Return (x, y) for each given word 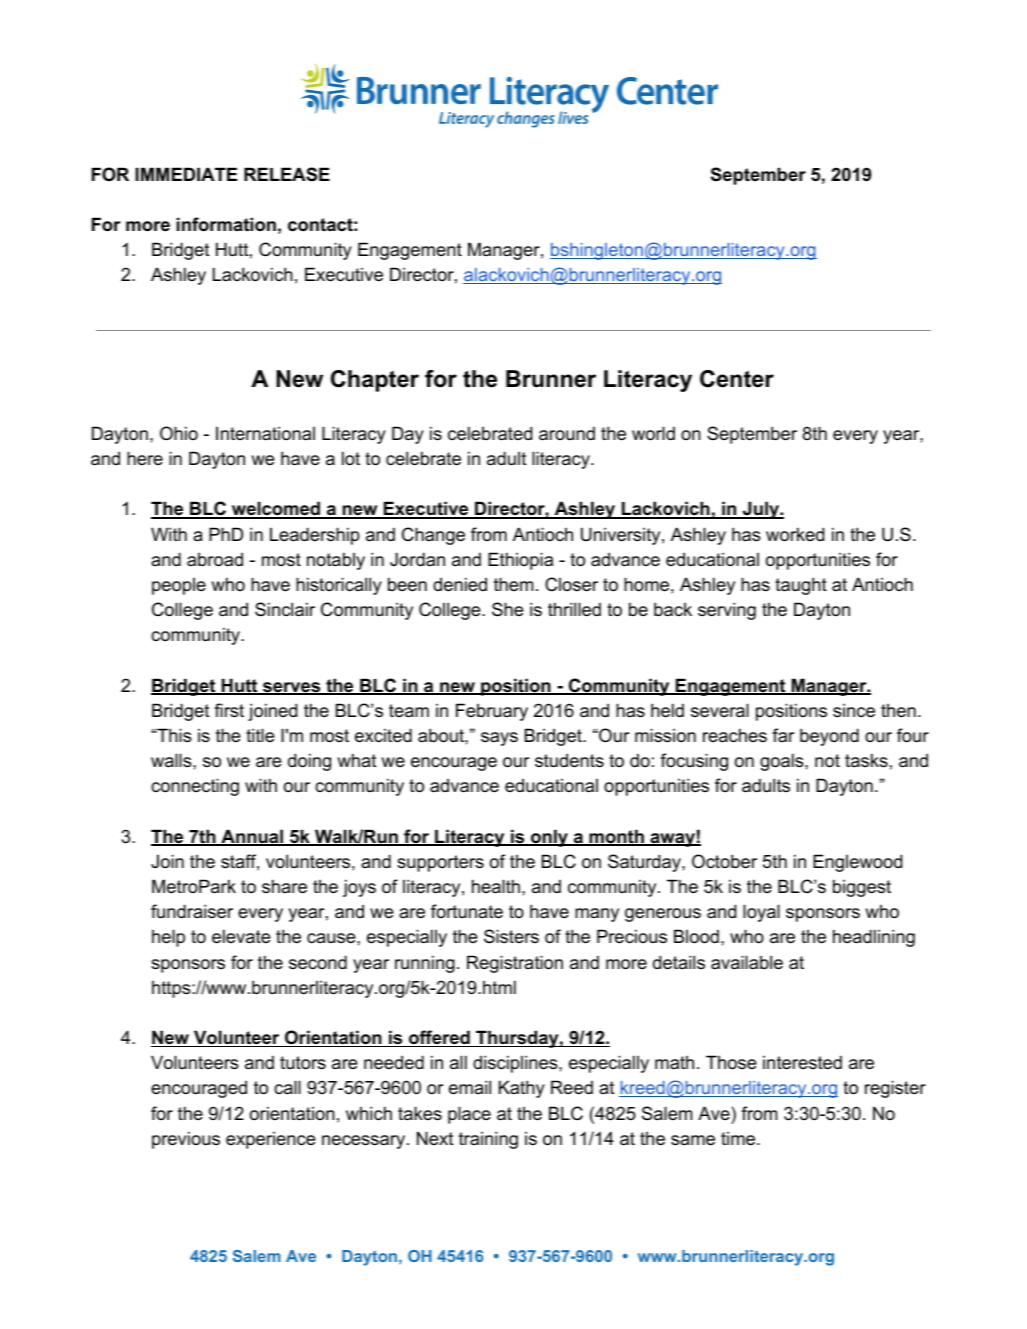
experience (271, 1140)
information (226, 224)
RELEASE (287, 174)
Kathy (522, 1089)
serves (292, 688)
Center (737, 379)
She (508, 609)
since (854, 711)
